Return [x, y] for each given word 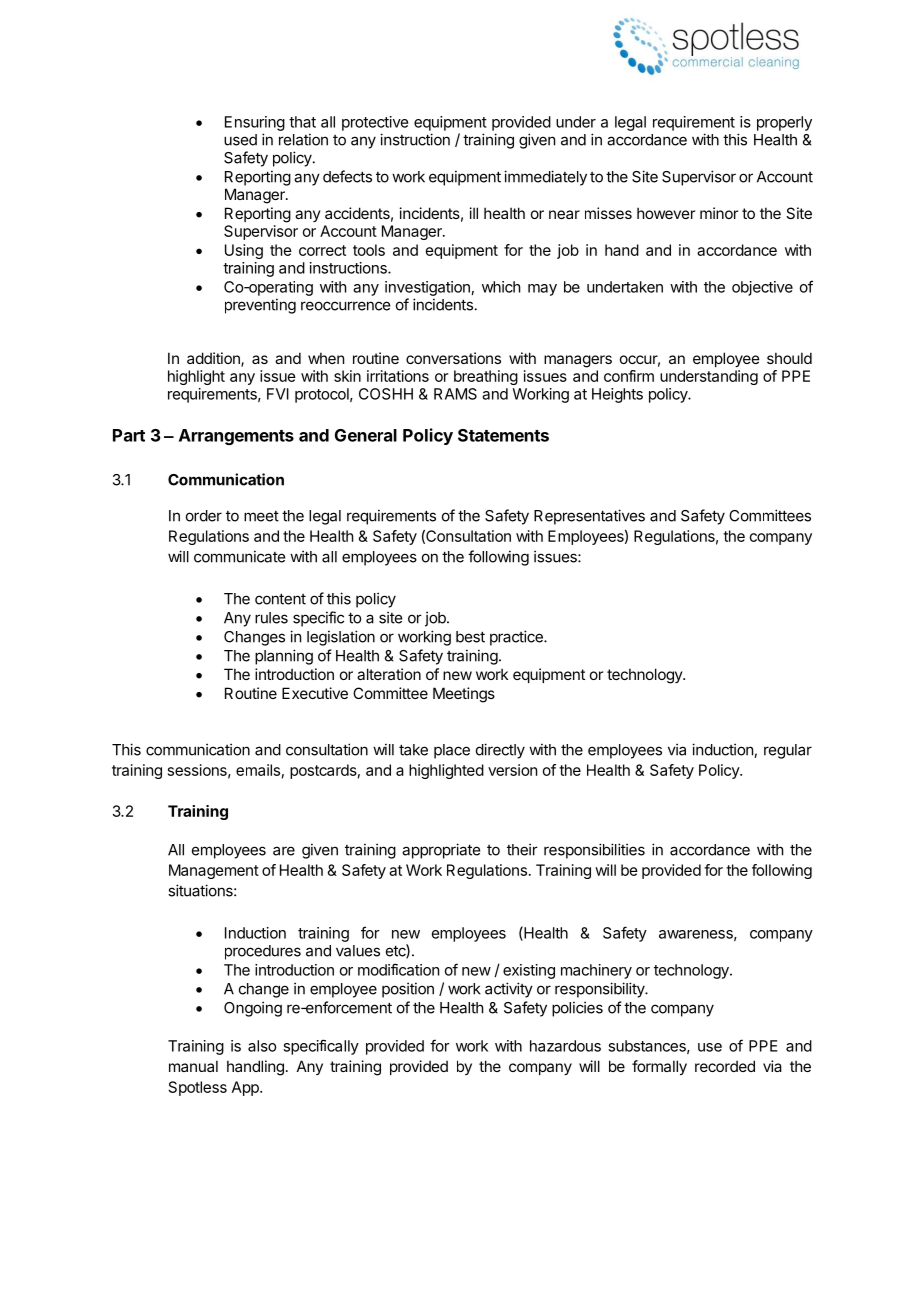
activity [509, 990]
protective [375, 123]
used [240, 140]
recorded [725, 1066]
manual [193, 1066]
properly [784, 123]
